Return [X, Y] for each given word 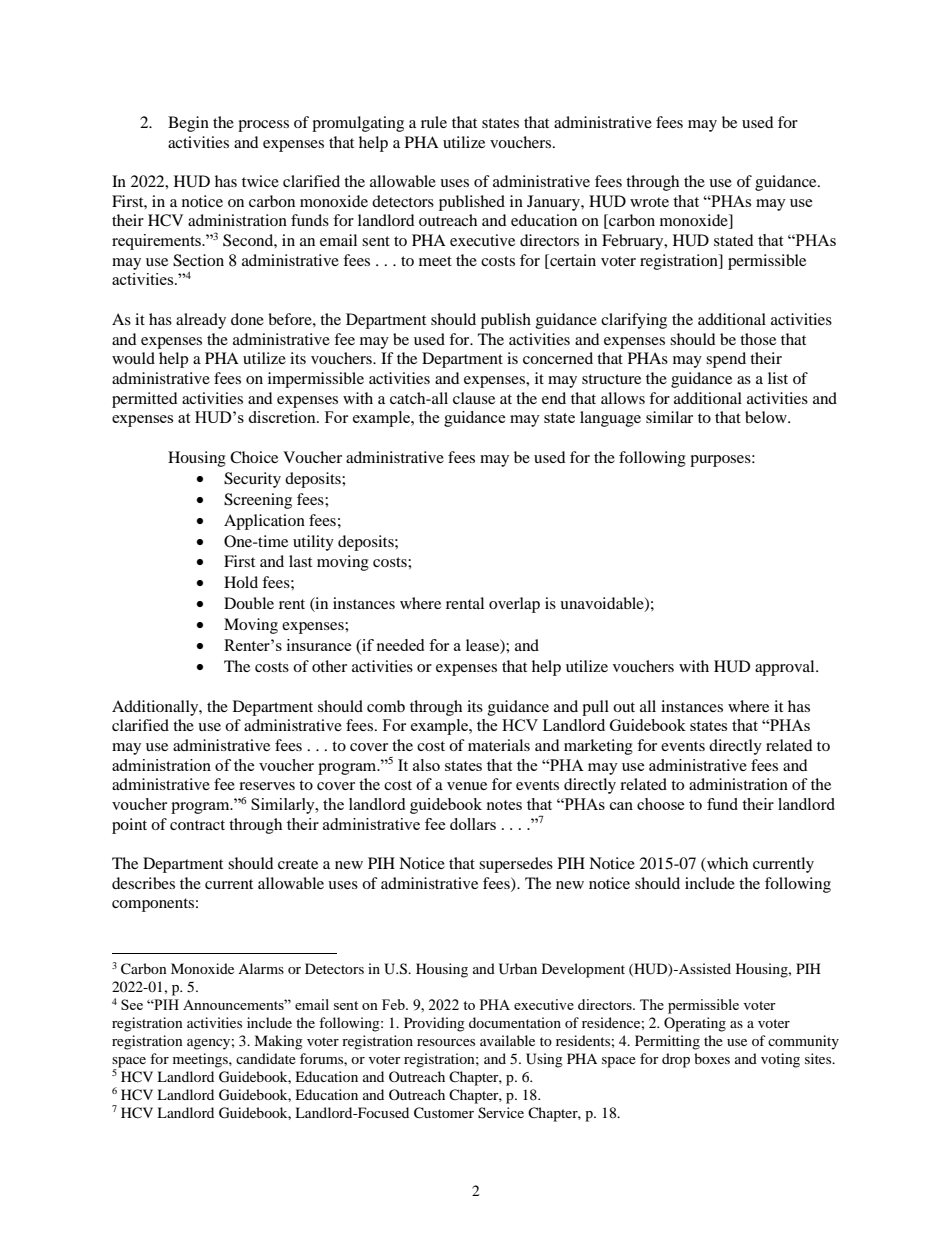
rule [434, 122]
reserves [267, 786]
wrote [649, 202]
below [767, 417]
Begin [188, 124]
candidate [266, 1058]
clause [474, 398]
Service [501, 1113]
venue [467, 786]
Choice [254, 457]
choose [661, 804]
